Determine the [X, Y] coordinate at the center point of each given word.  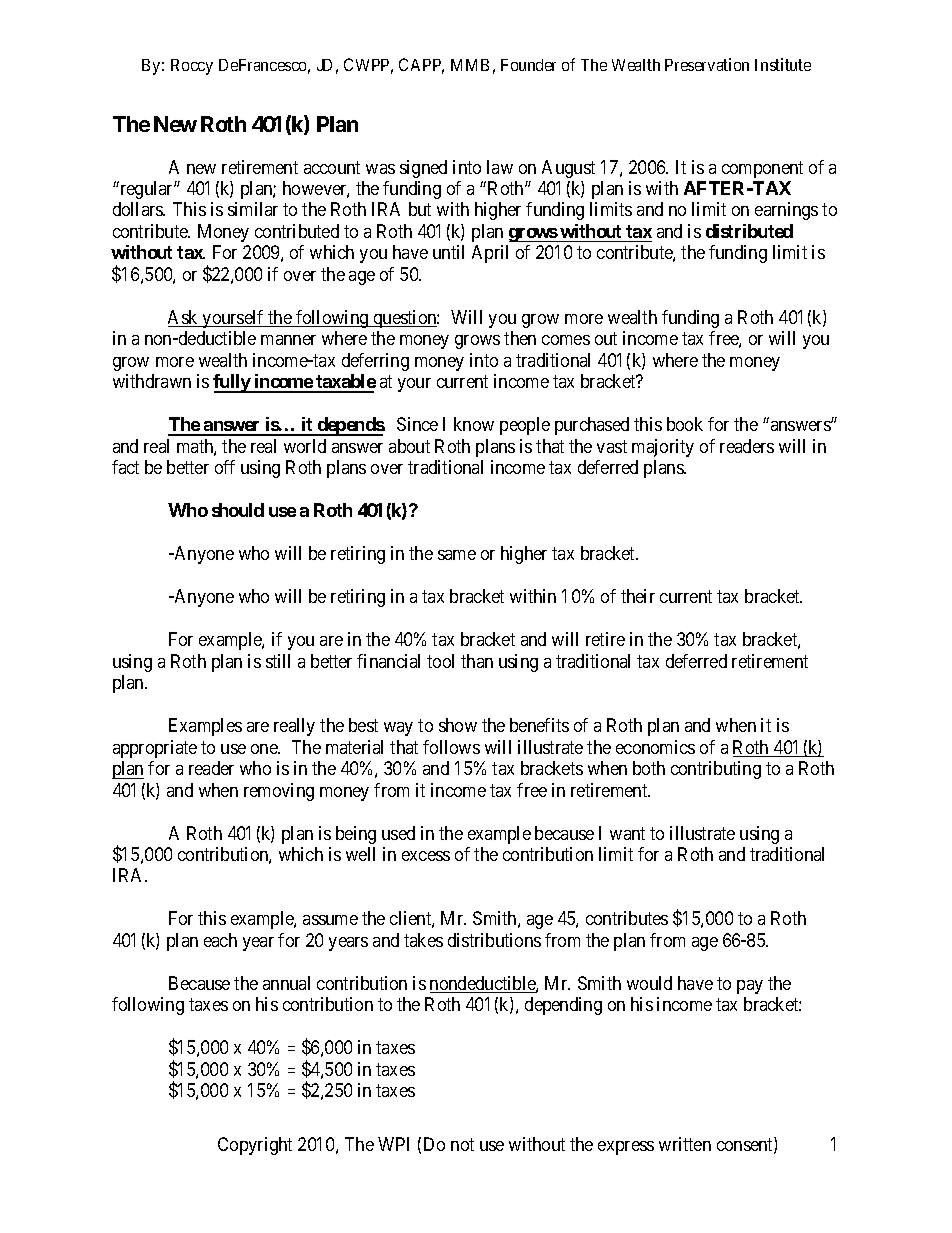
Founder [528, 65]
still [278, 661]
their [638, 596]
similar [253, 209]
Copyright [255, 1146]
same [457, 555]
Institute [783, 64]
